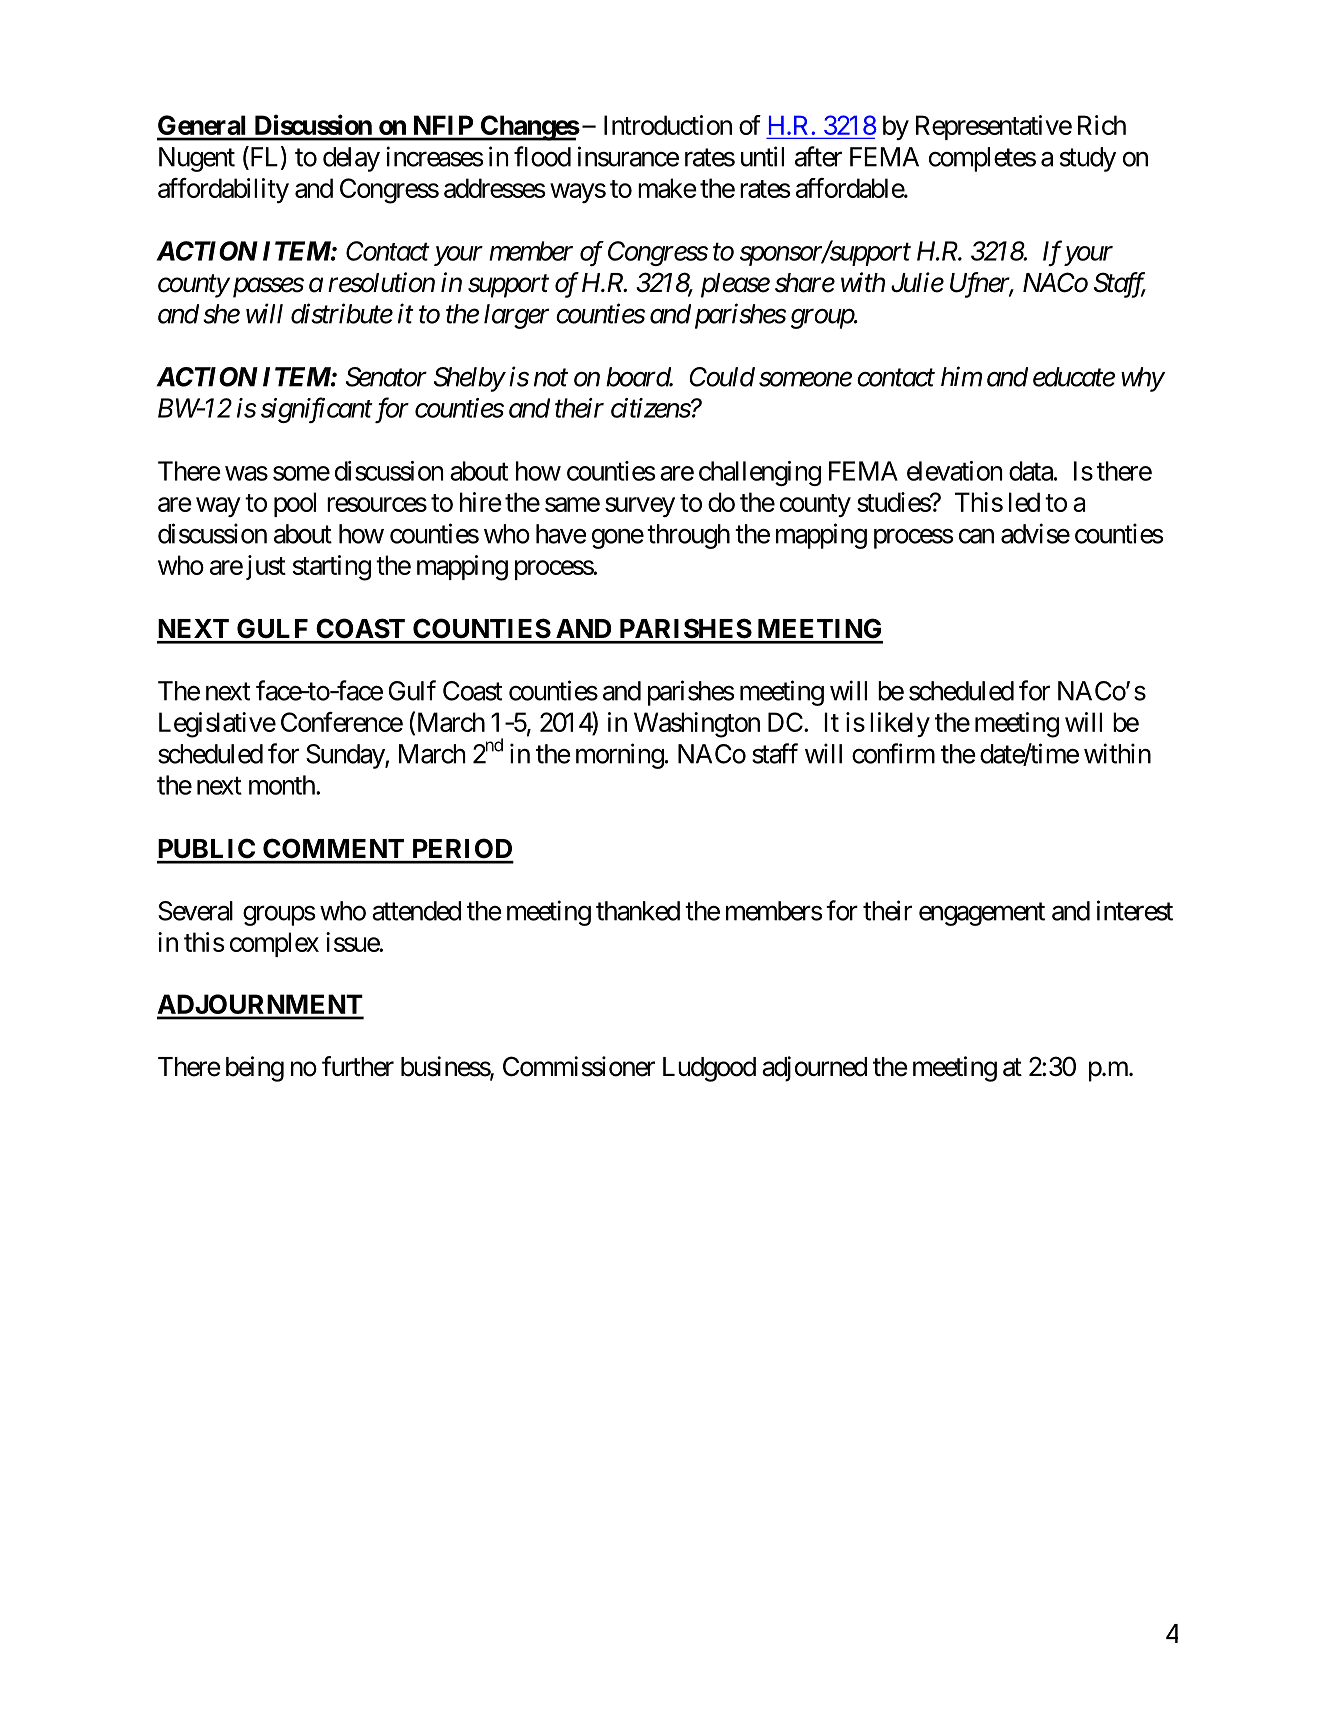 The height and width of the screenshot is (1728, 1335). Describe the element at coordinates (900, 724) in the screenshot. I see `likely` at that location.
